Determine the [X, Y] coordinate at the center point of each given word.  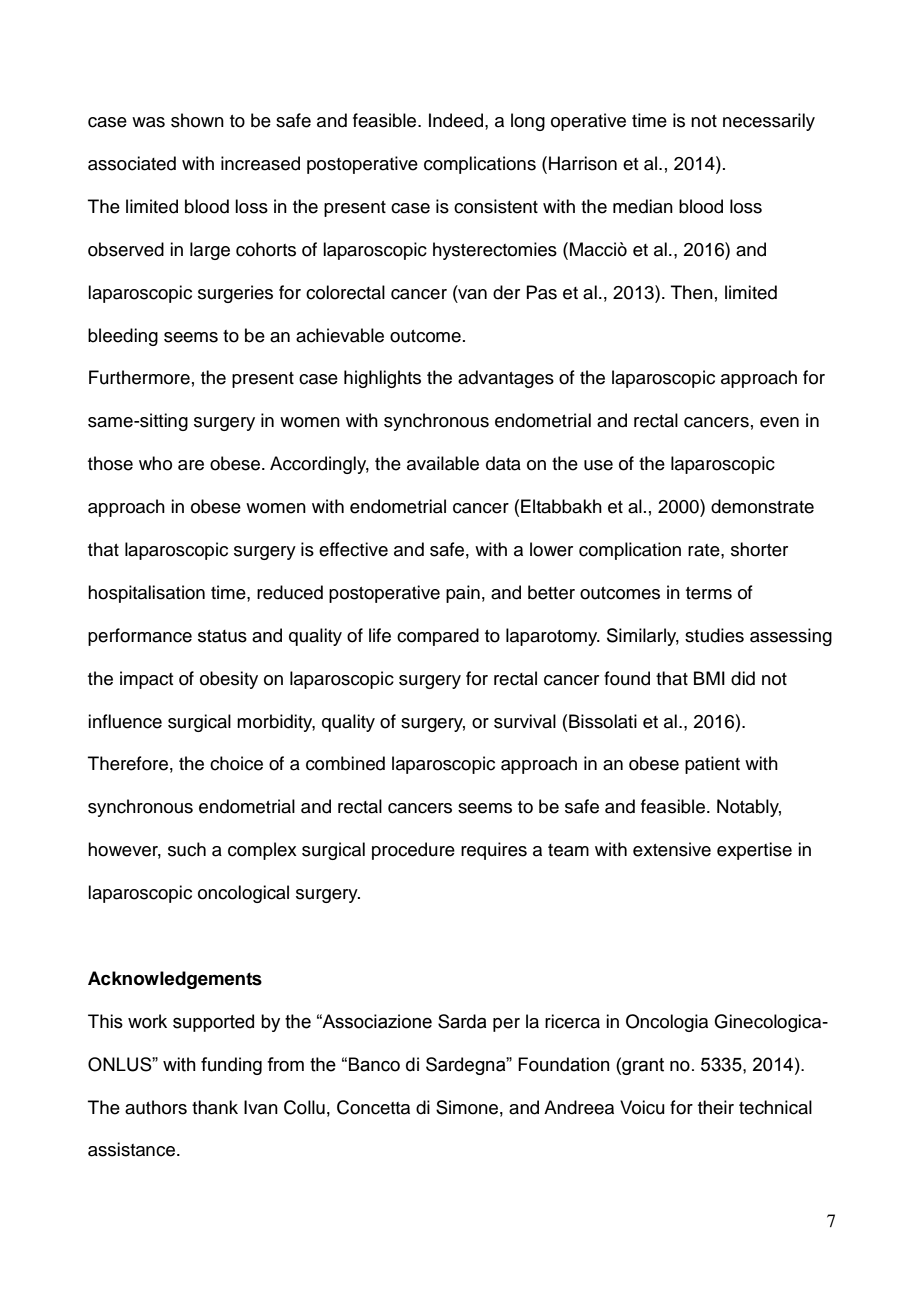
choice [236, 763]
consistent [496, 206]
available [443, 463]
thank [215, 1107]
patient [712, 765]
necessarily [769, 122]
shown [197, 120]
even [779, 422]
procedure [413, 851]
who [155, 463]
